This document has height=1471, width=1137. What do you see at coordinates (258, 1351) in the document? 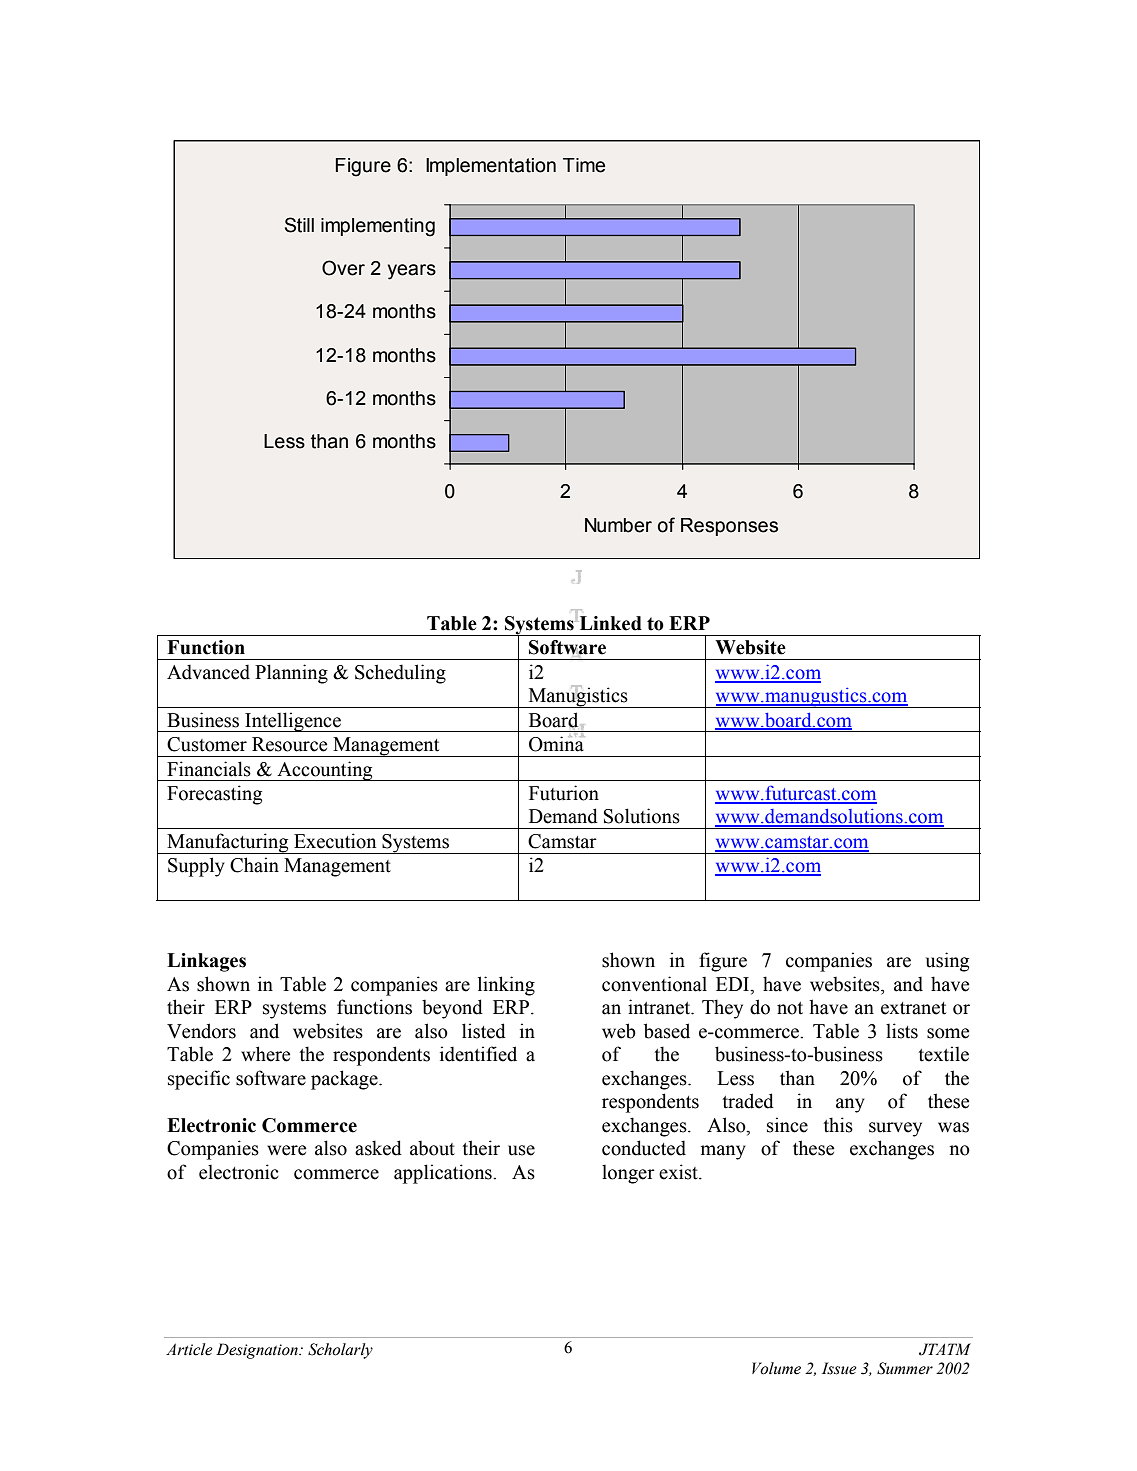
I see `Designation` at bounding box center [258, 1351].
